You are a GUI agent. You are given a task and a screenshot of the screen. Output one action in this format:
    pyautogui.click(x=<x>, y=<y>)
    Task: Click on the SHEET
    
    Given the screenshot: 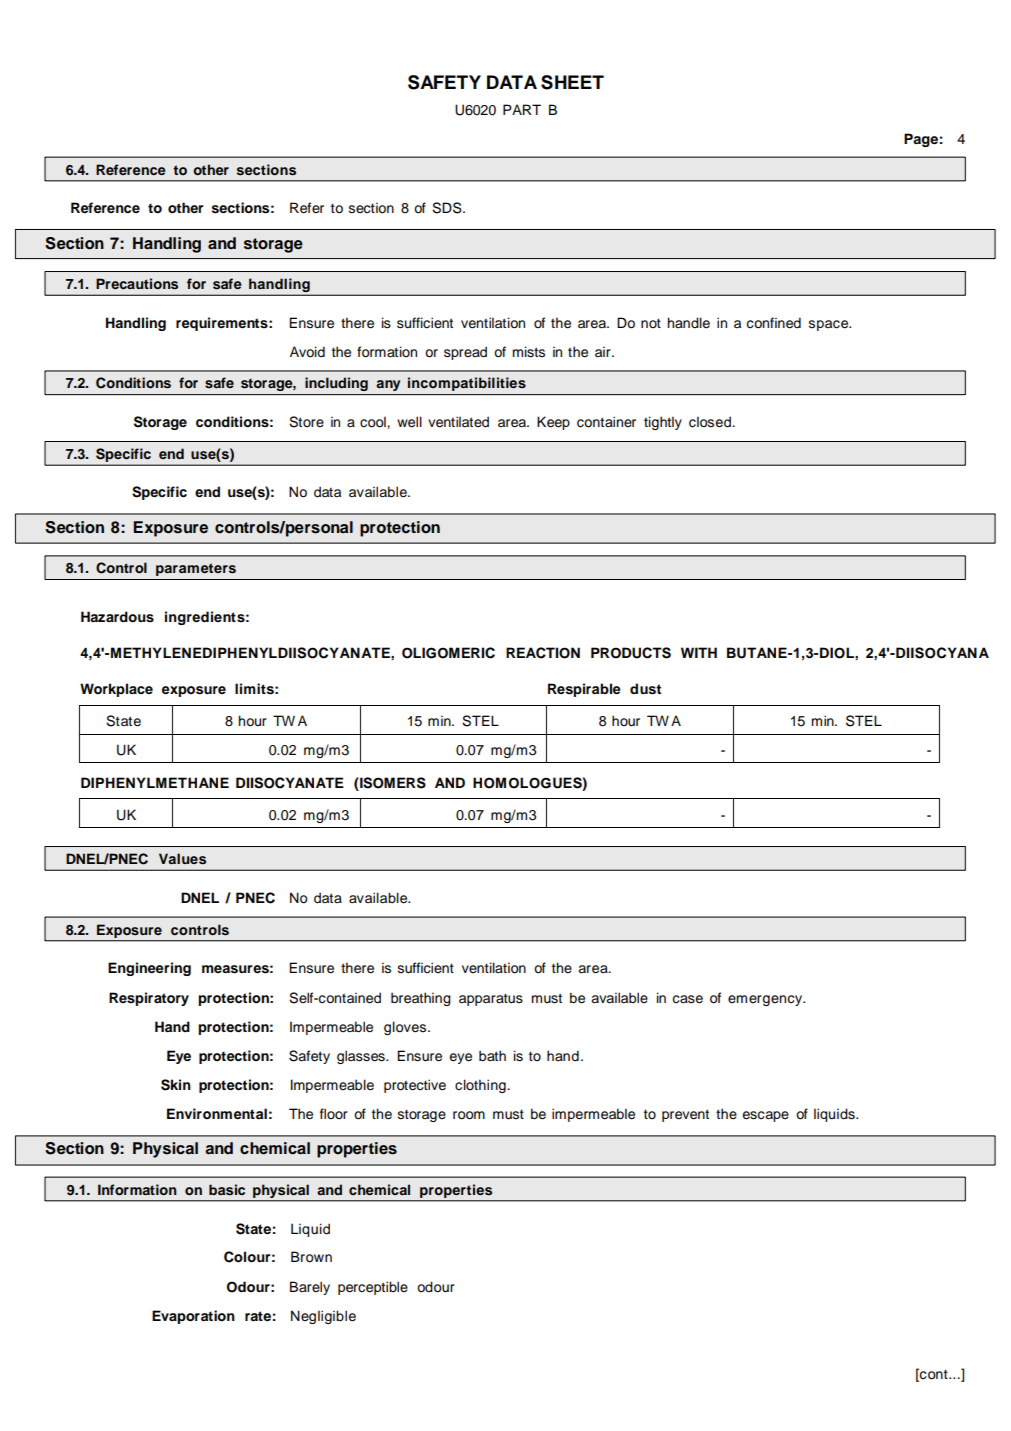 What is the action you would take?
    pyautogui.click(x=572, y=82)
